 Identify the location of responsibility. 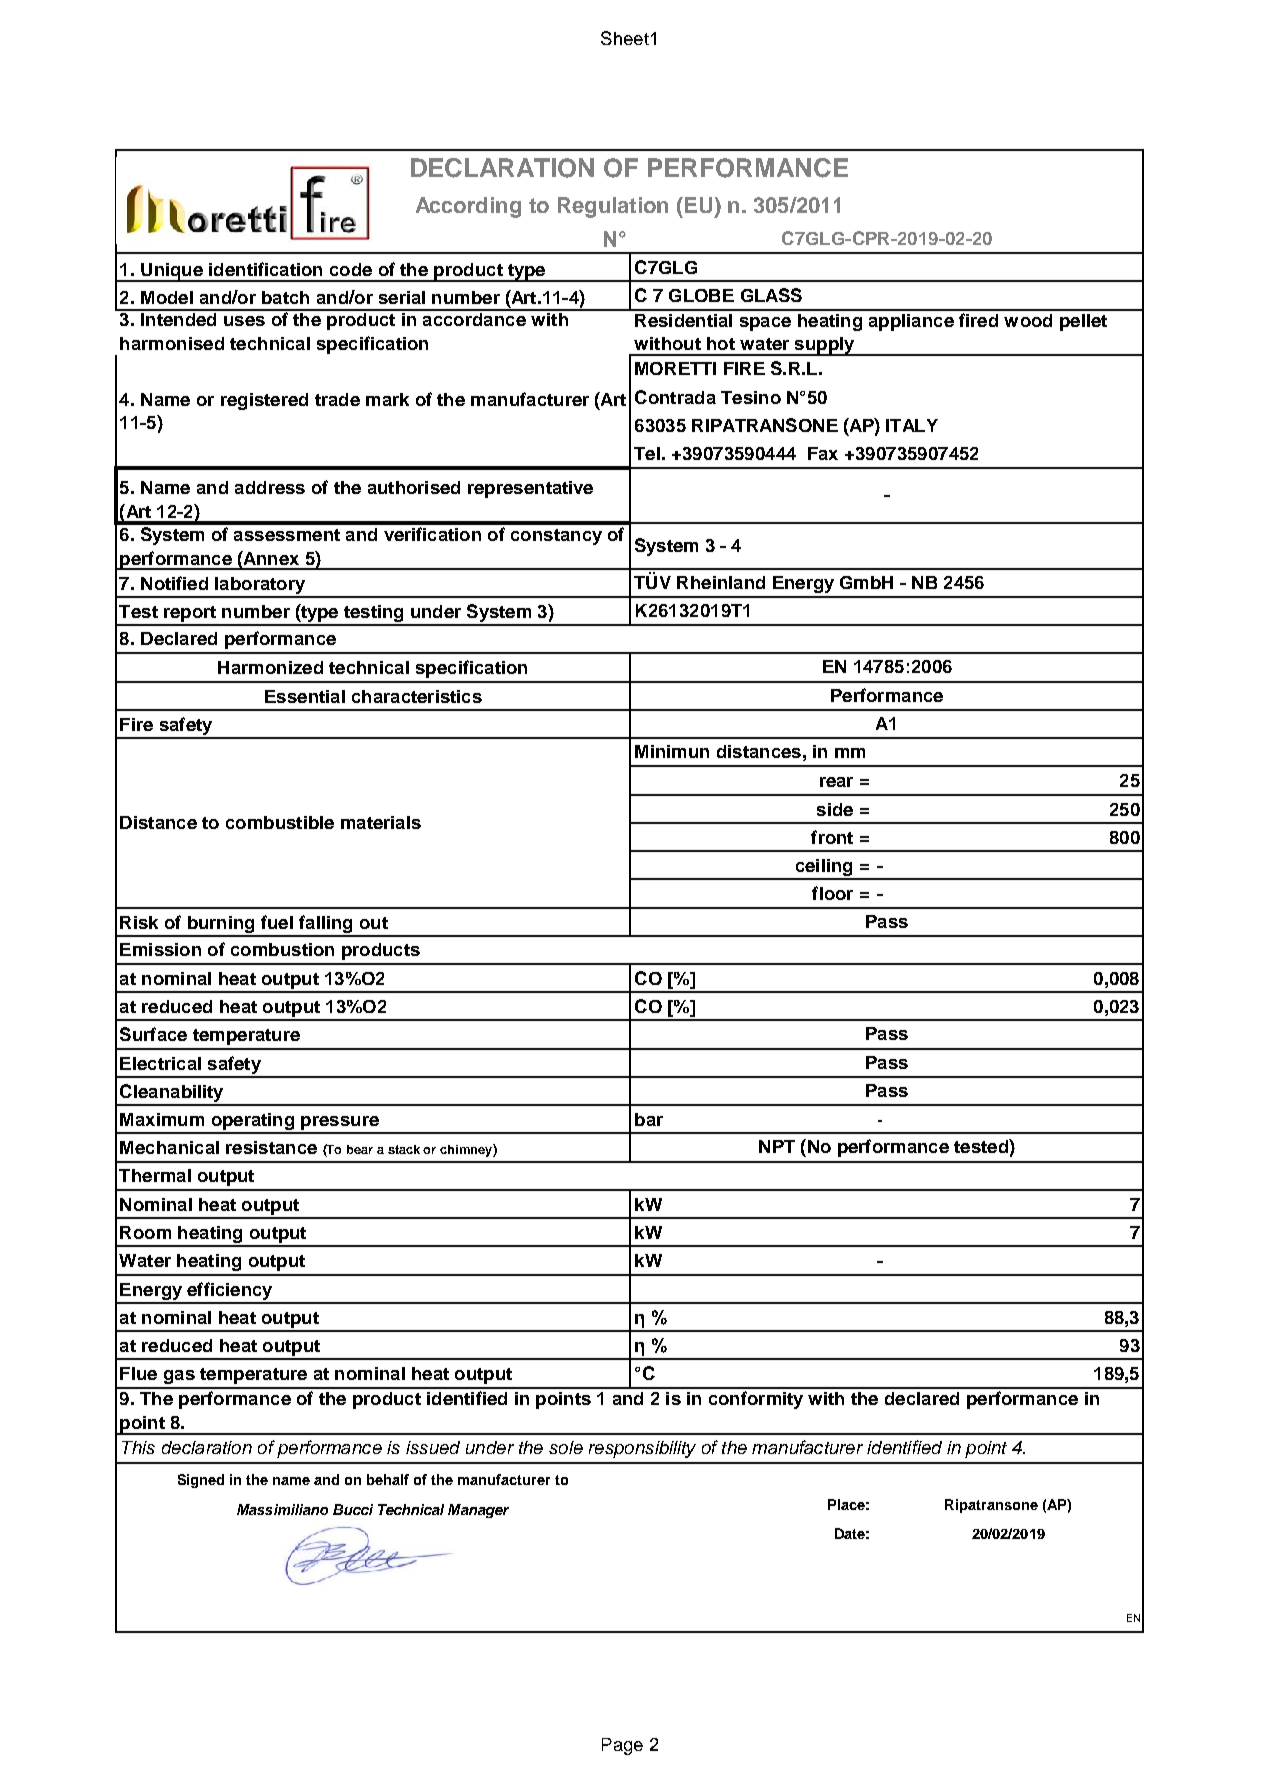
(642, 1449).
